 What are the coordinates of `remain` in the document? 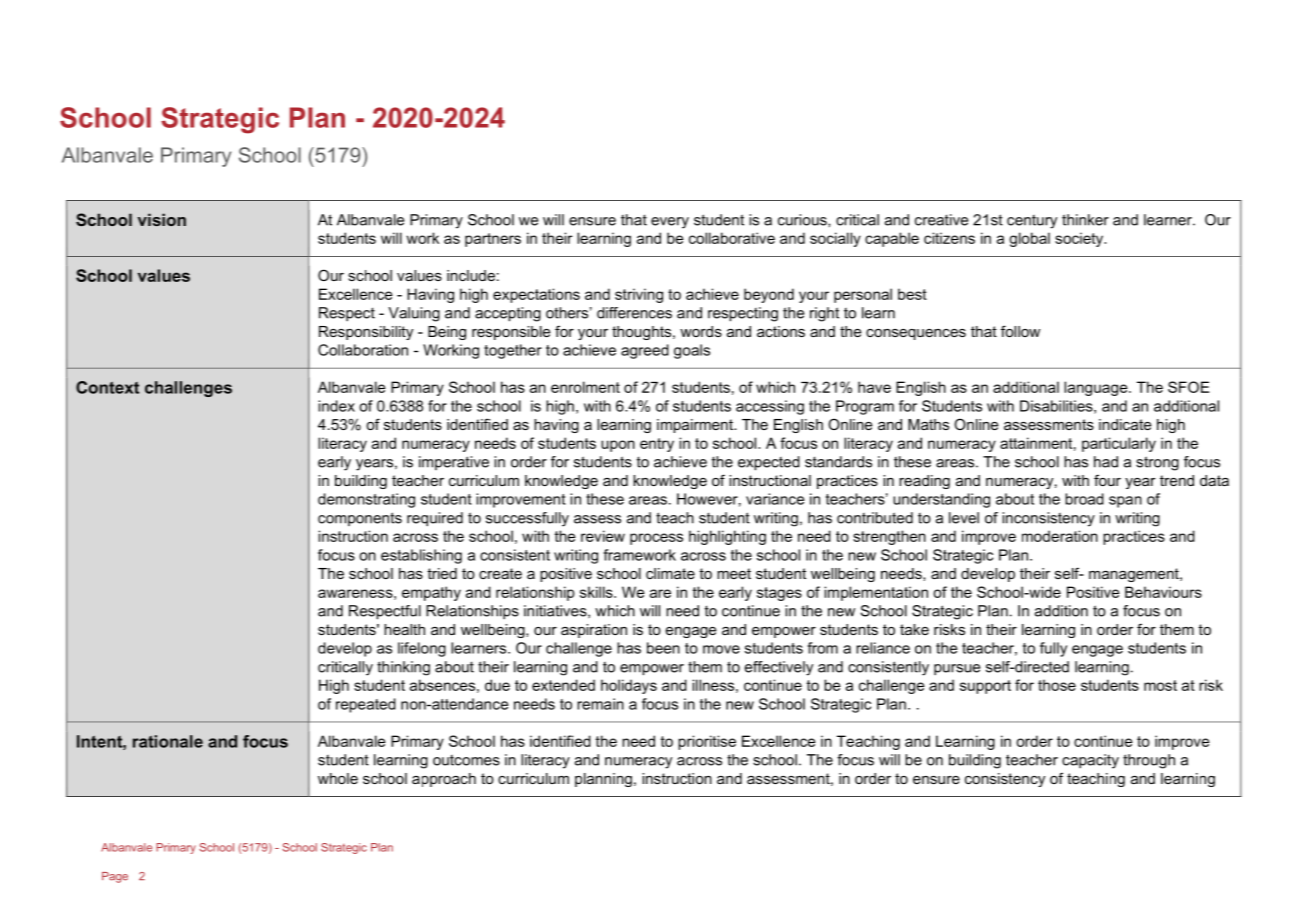 It's located at (600, 704).
